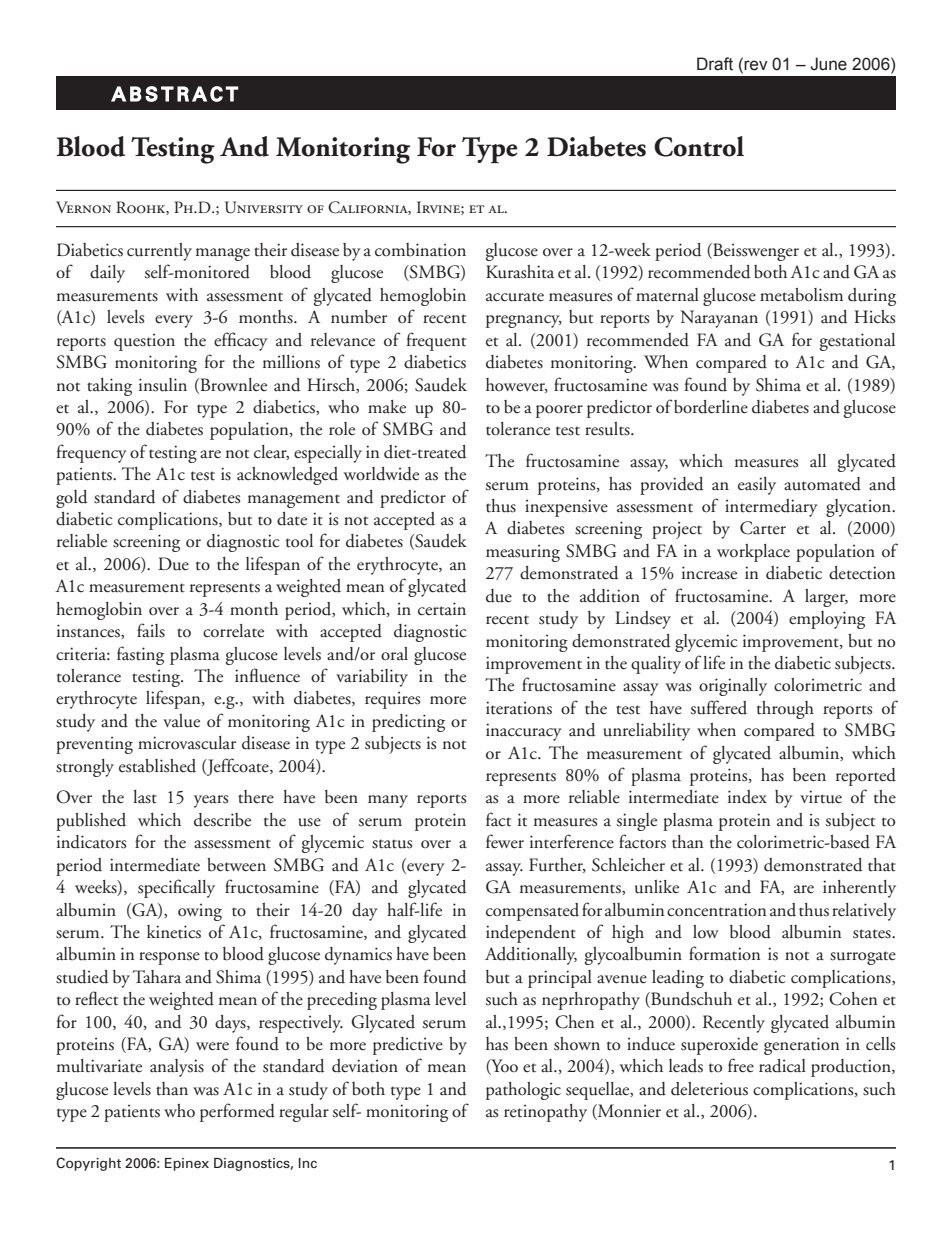 Image resolution: width=952 pixels, height=1233 pixels. What do you see at coordinates (515, 297) in the screenshot?
I see `accurate` at bounding box center [515, 297].
